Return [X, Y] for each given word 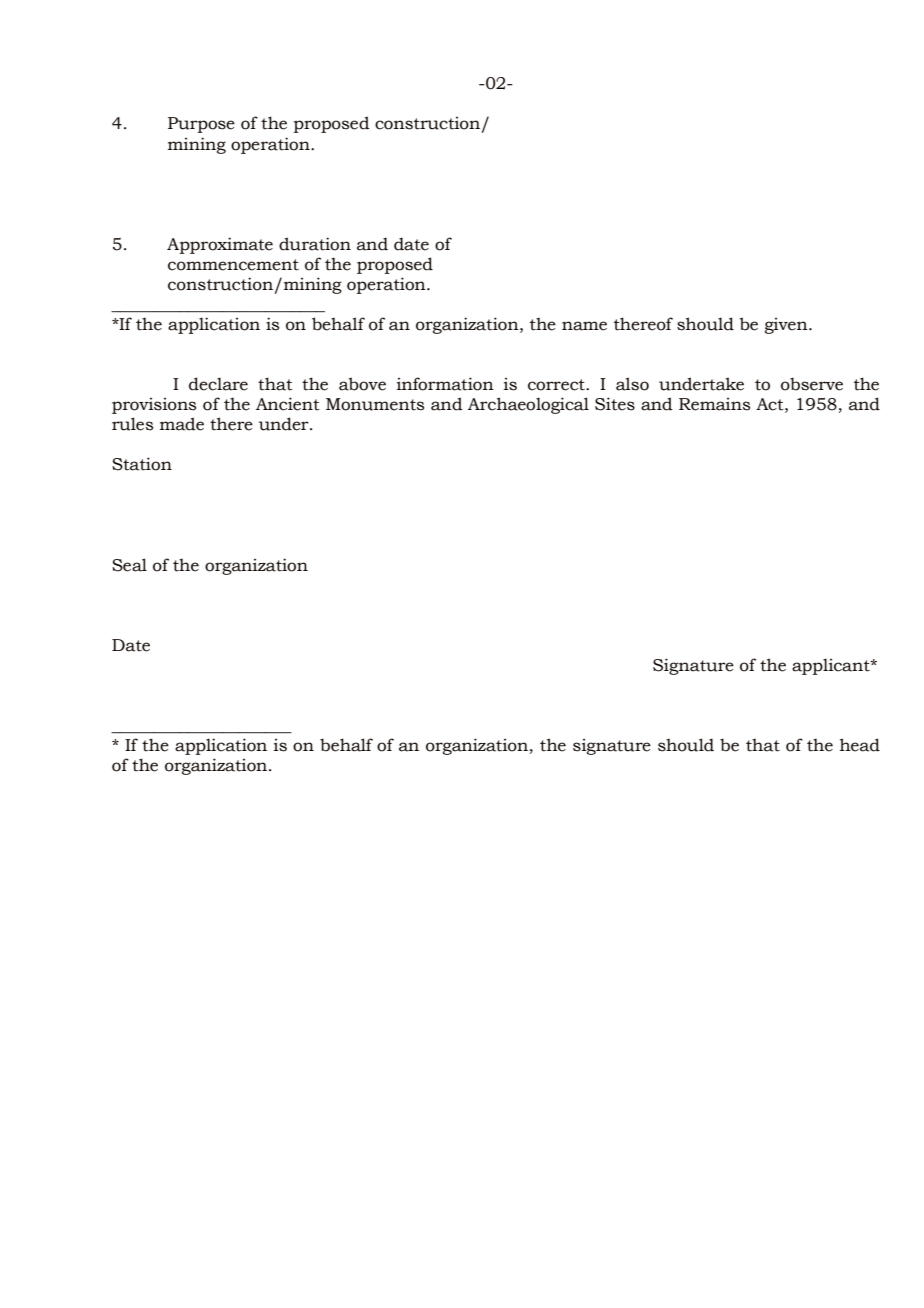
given [787, 326]
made [182, 424]
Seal [129, 565]
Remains [714, 404]
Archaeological [528, 405]
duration [315, 244]
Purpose [201, 125]
